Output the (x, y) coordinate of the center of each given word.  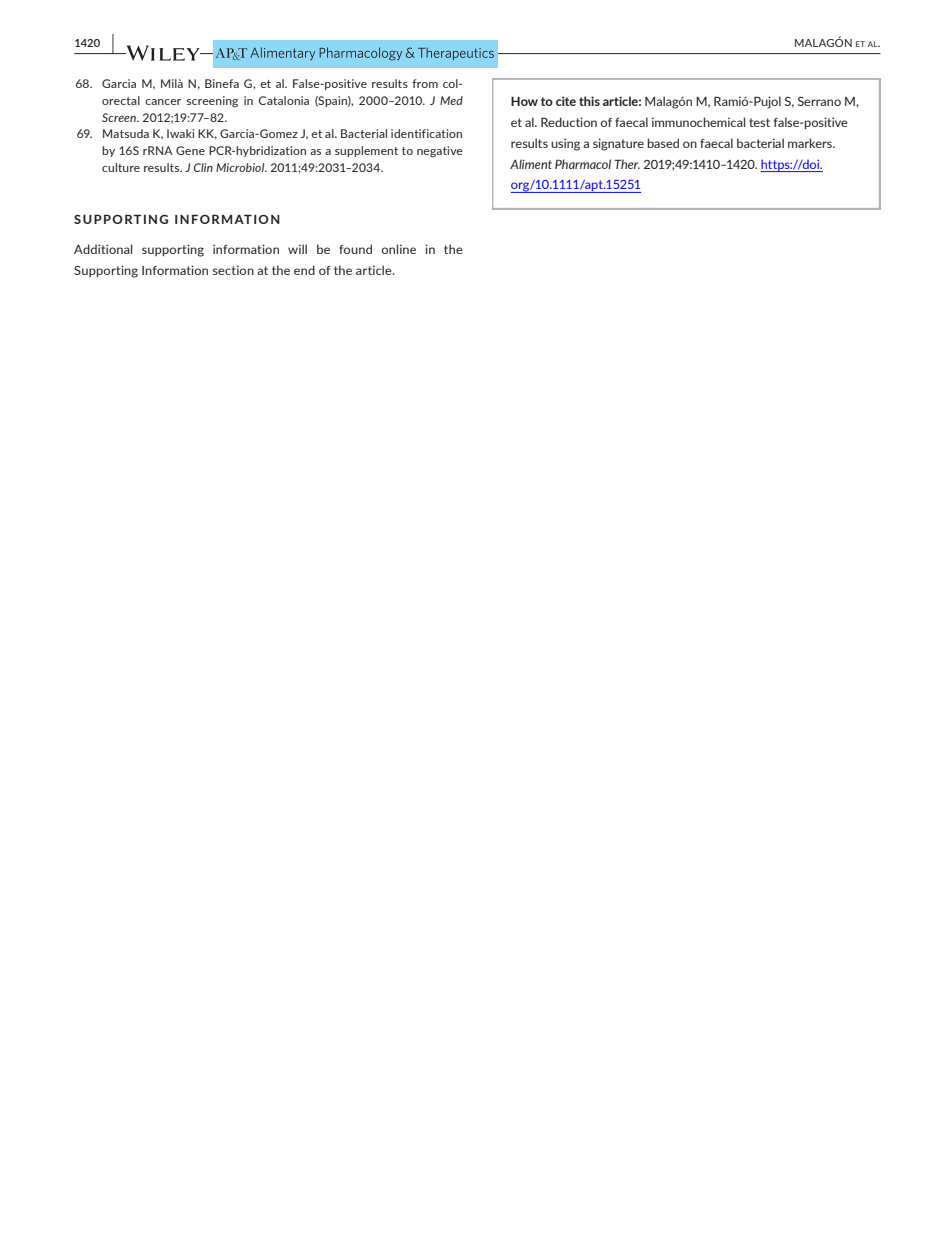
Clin (203, 167)
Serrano (819, 101)
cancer (163, 102)
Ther (627, 164)
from (425, 83)
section (233, 270)
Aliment (531, 164)
